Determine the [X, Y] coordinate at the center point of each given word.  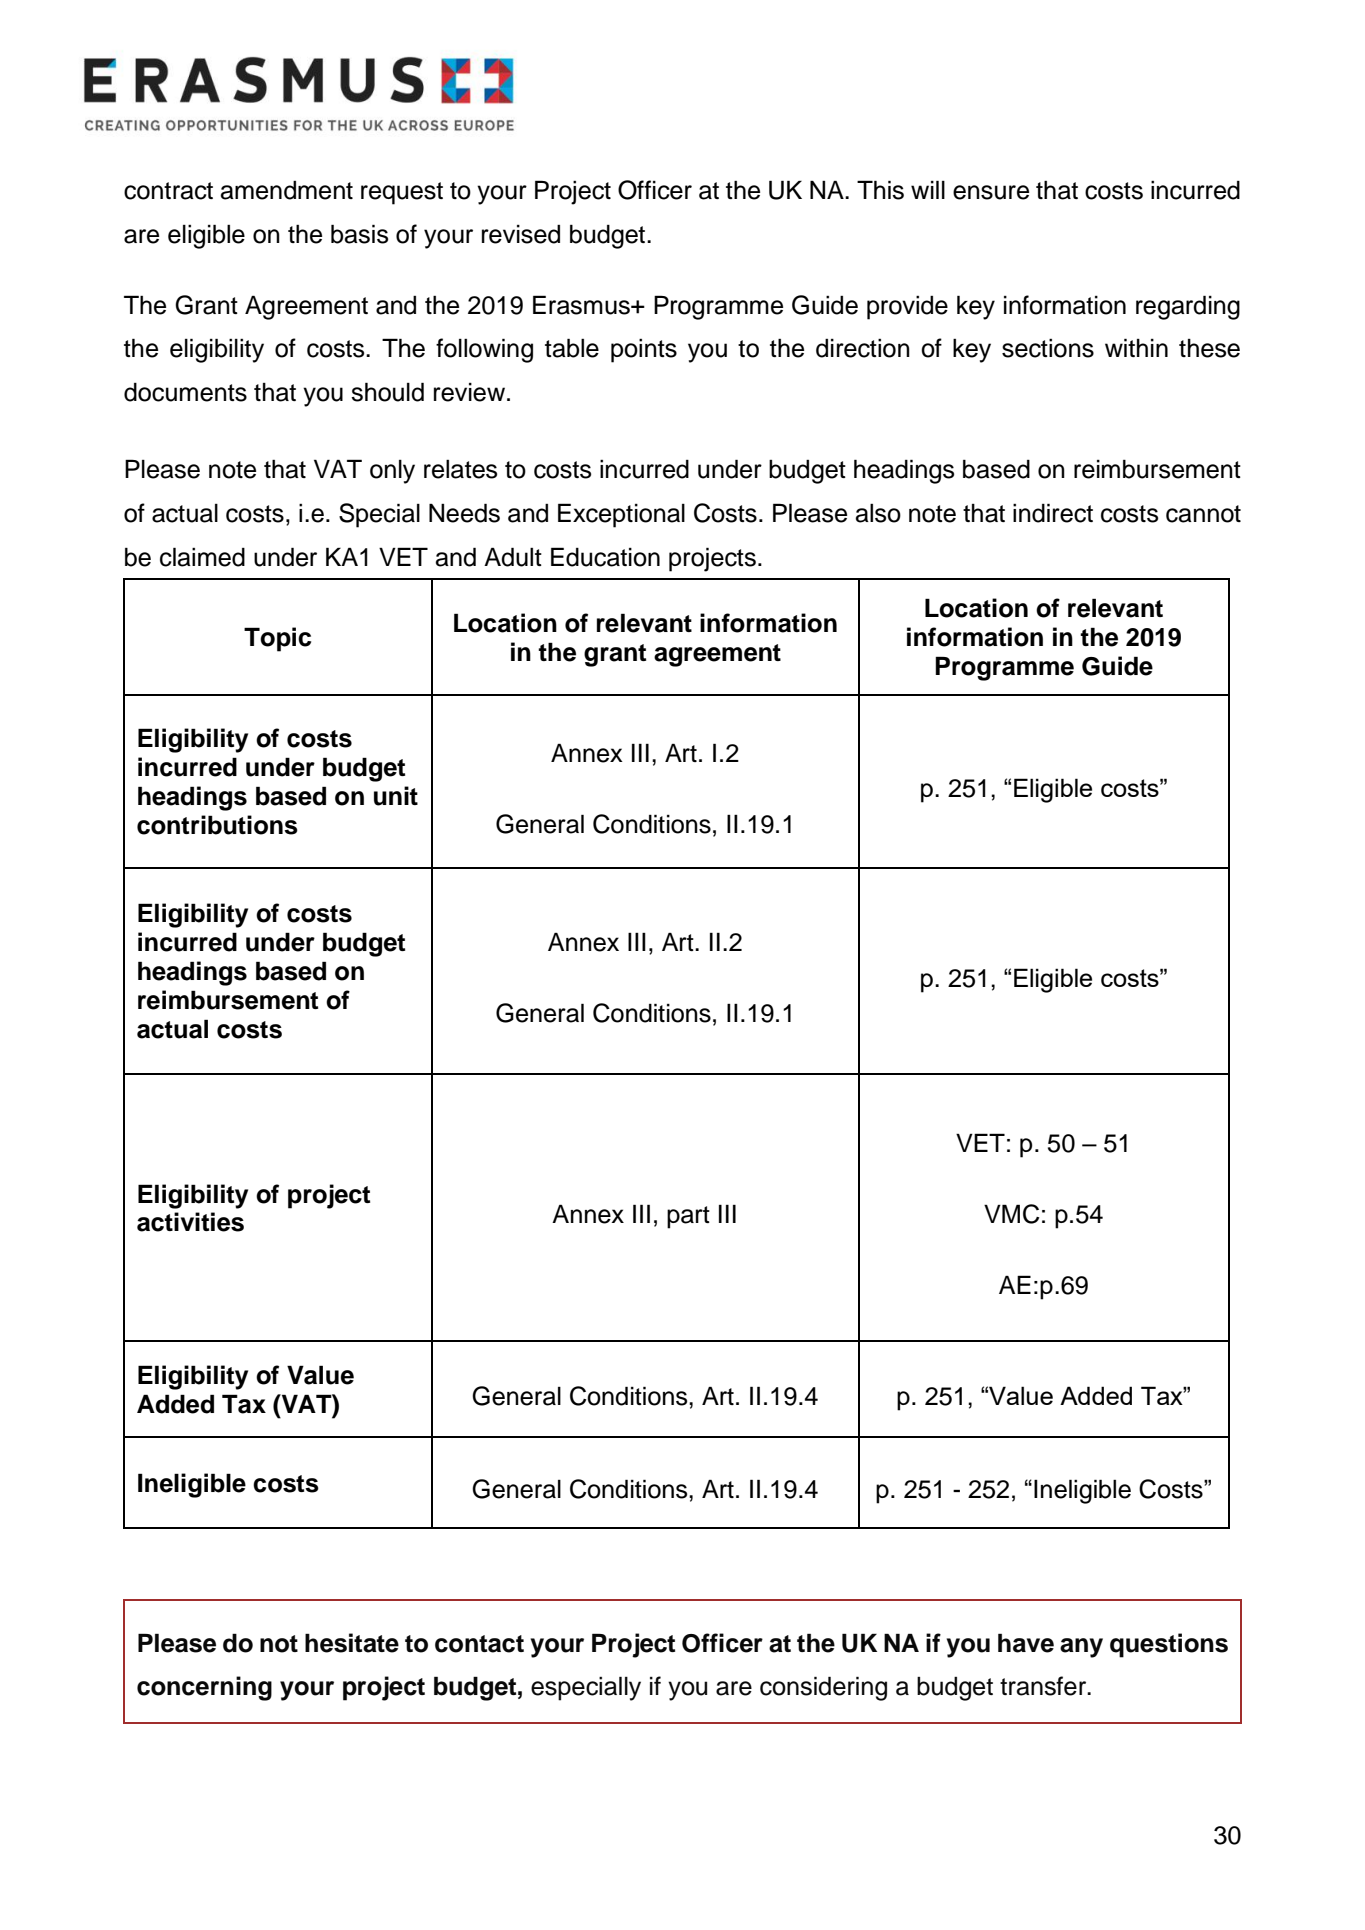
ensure [991, 192]
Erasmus [582, 305]
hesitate [352, 1643]
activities [190, 1222]
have [1026, 1643]
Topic [277, 639]
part [688, 1217]
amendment [287, 190]
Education [605, 557]
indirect [1053, 513]
